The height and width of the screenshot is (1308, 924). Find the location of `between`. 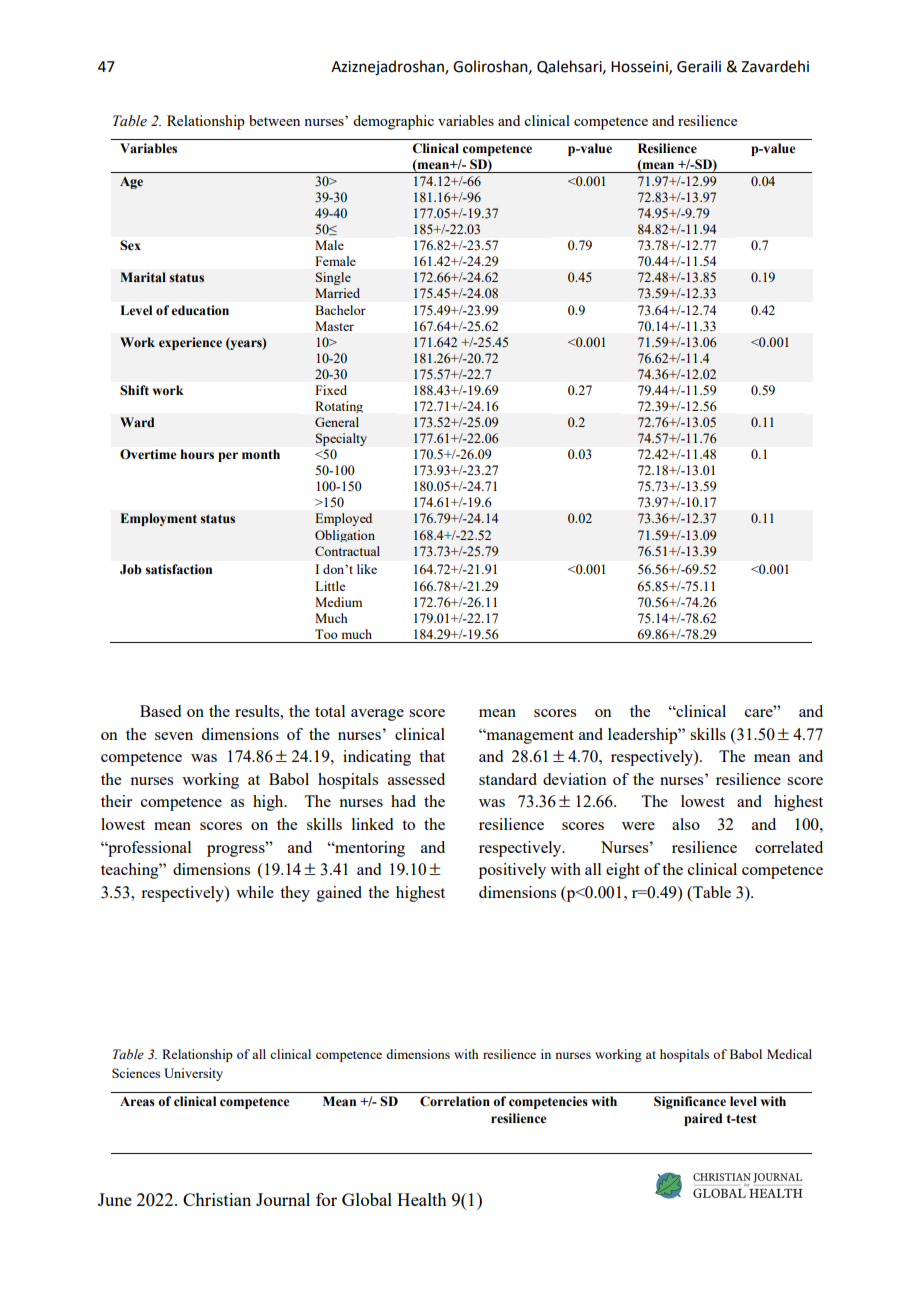

between is located at coordinates (274, 120).
